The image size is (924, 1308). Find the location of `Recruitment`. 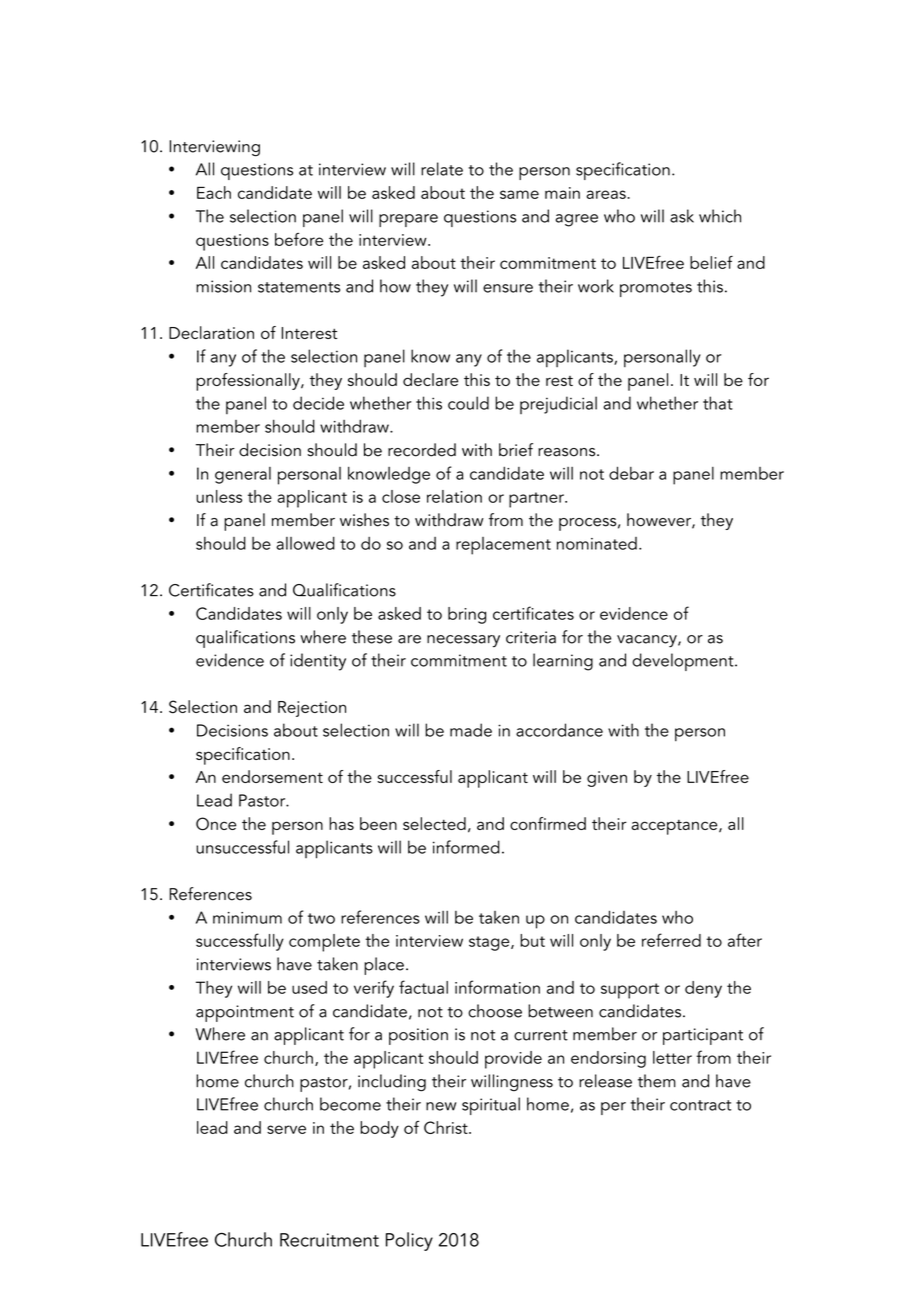

Recruitment is located at coordinates (329, 1240).
